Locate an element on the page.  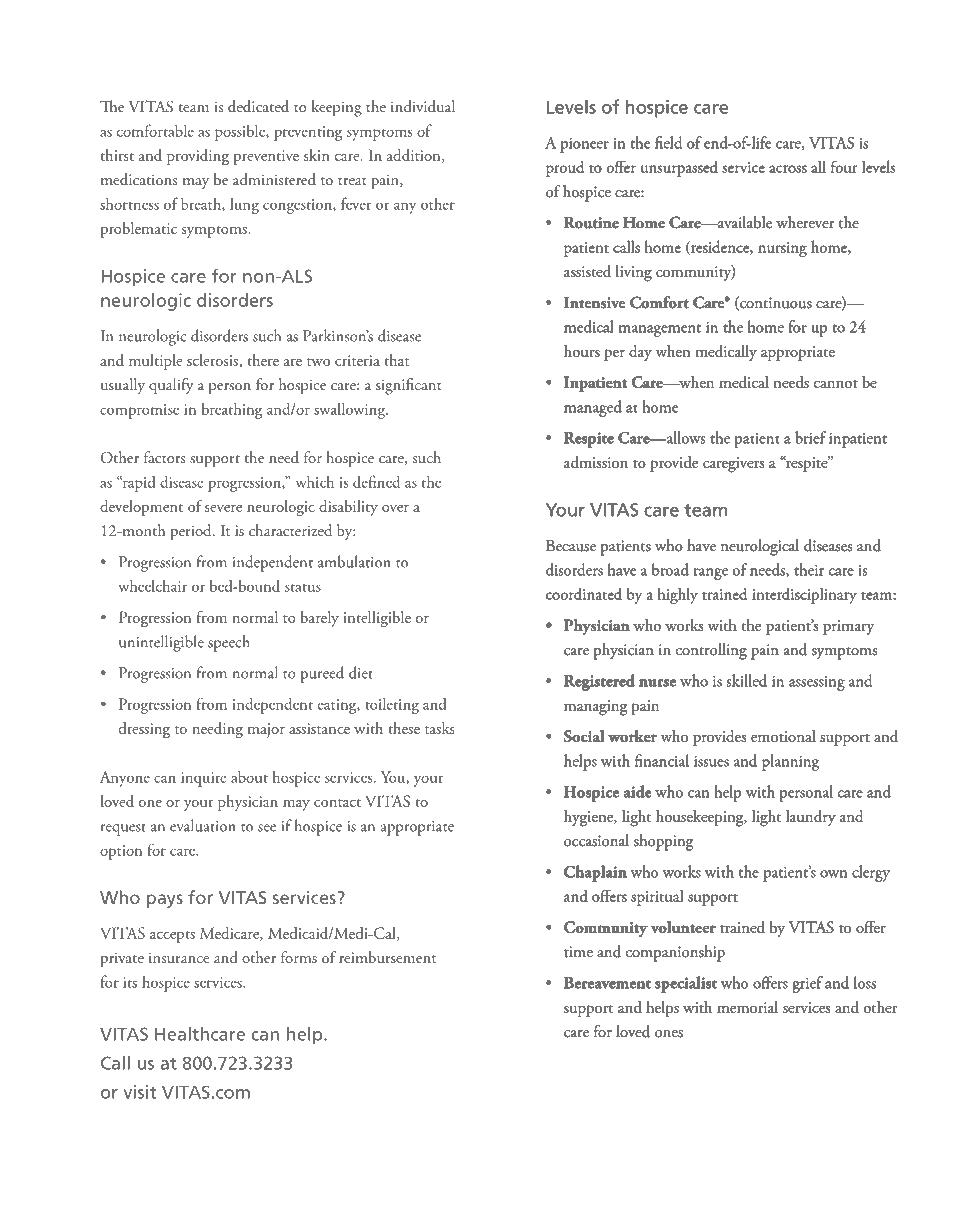
own is located at coordinates (833, 874).
